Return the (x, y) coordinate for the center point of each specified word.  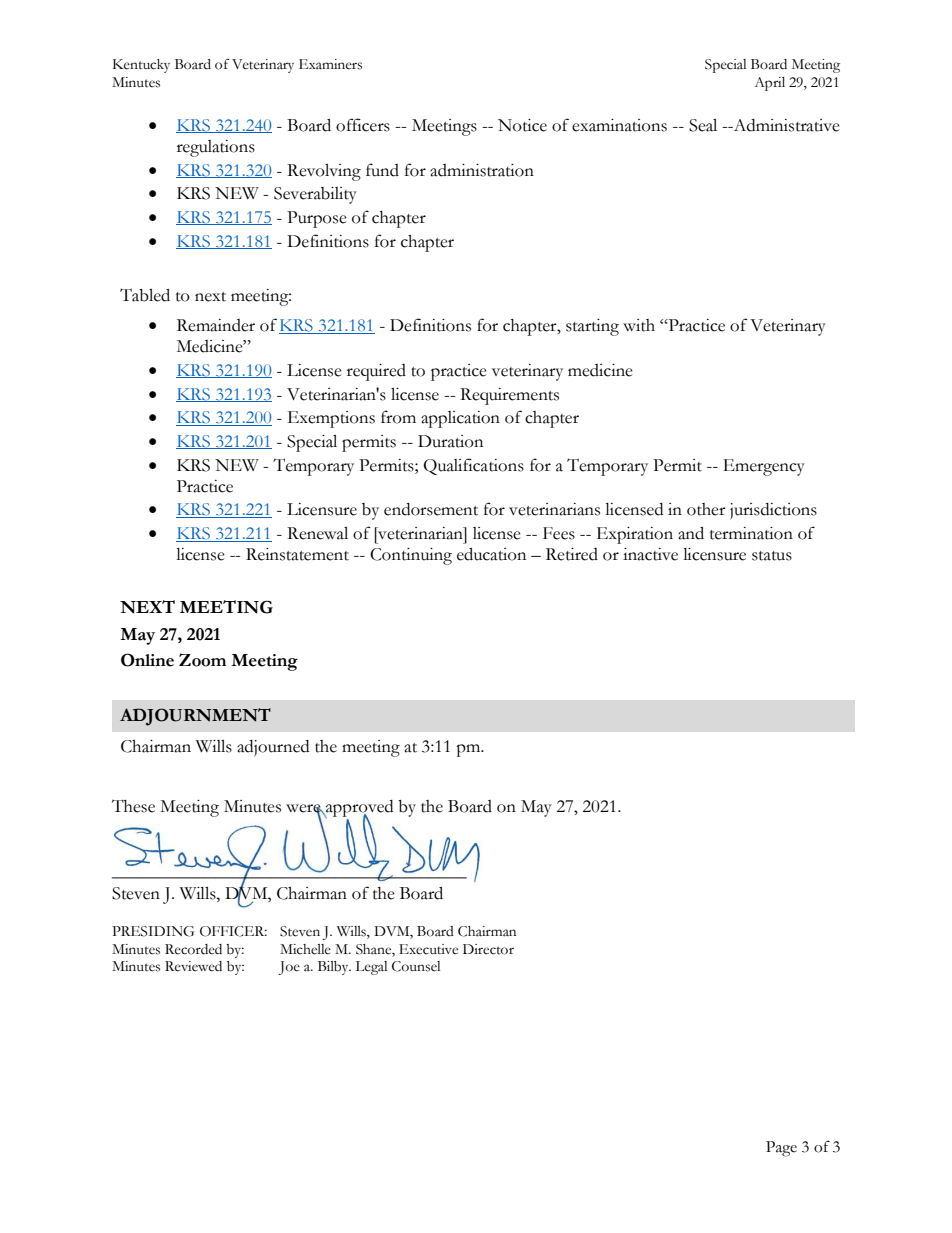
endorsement (431, 509)
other (706, 509)
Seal (703, 125)
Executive (428, 949)
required (376, 372)
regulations (216, 148)
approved (358, 809)
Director (488, 949)
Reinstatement (297, 554)
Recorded (193, 949)
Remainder (216, 325)
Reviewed (193, 966)
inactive (650, 554)
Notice (522, 125)
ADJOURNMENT (195, 717)
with (639, 325)
